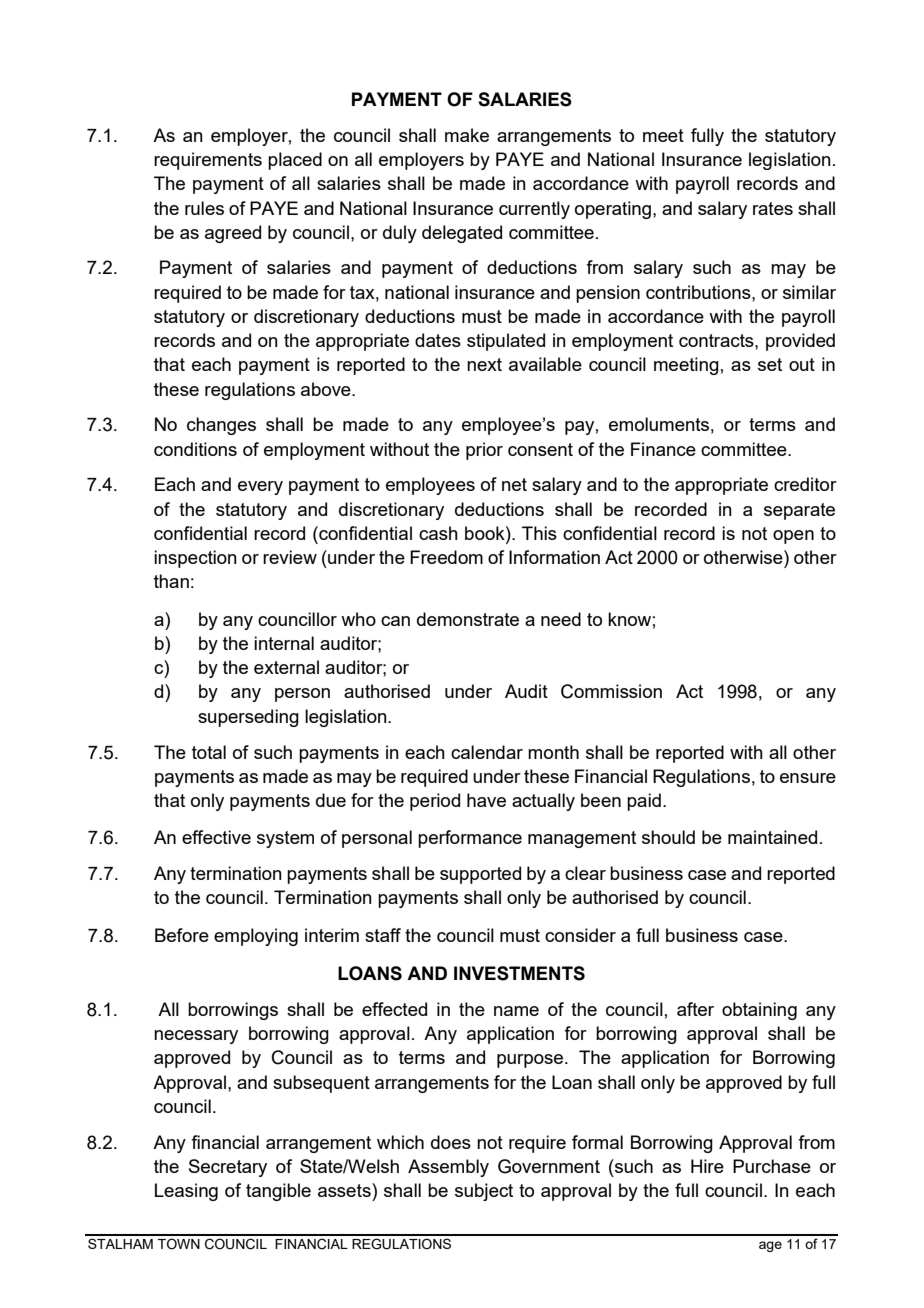  I want to click on INVESTMENTS, so click(519, 973).
